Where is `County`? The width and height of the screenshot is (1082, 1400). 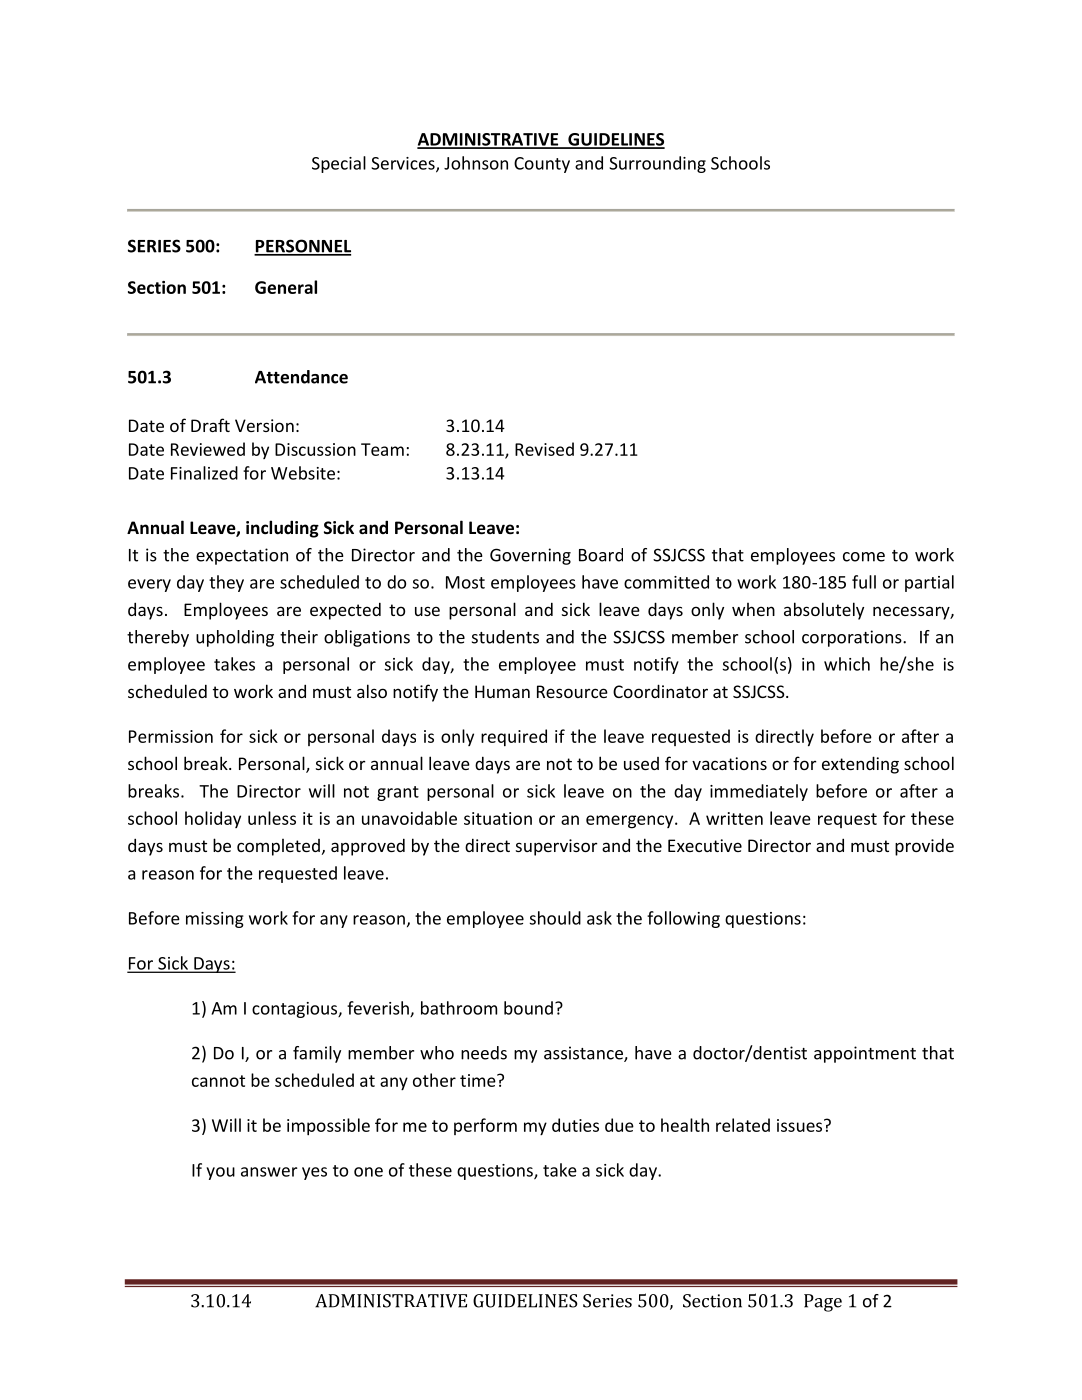
County is located at coordinates (542, 165).
